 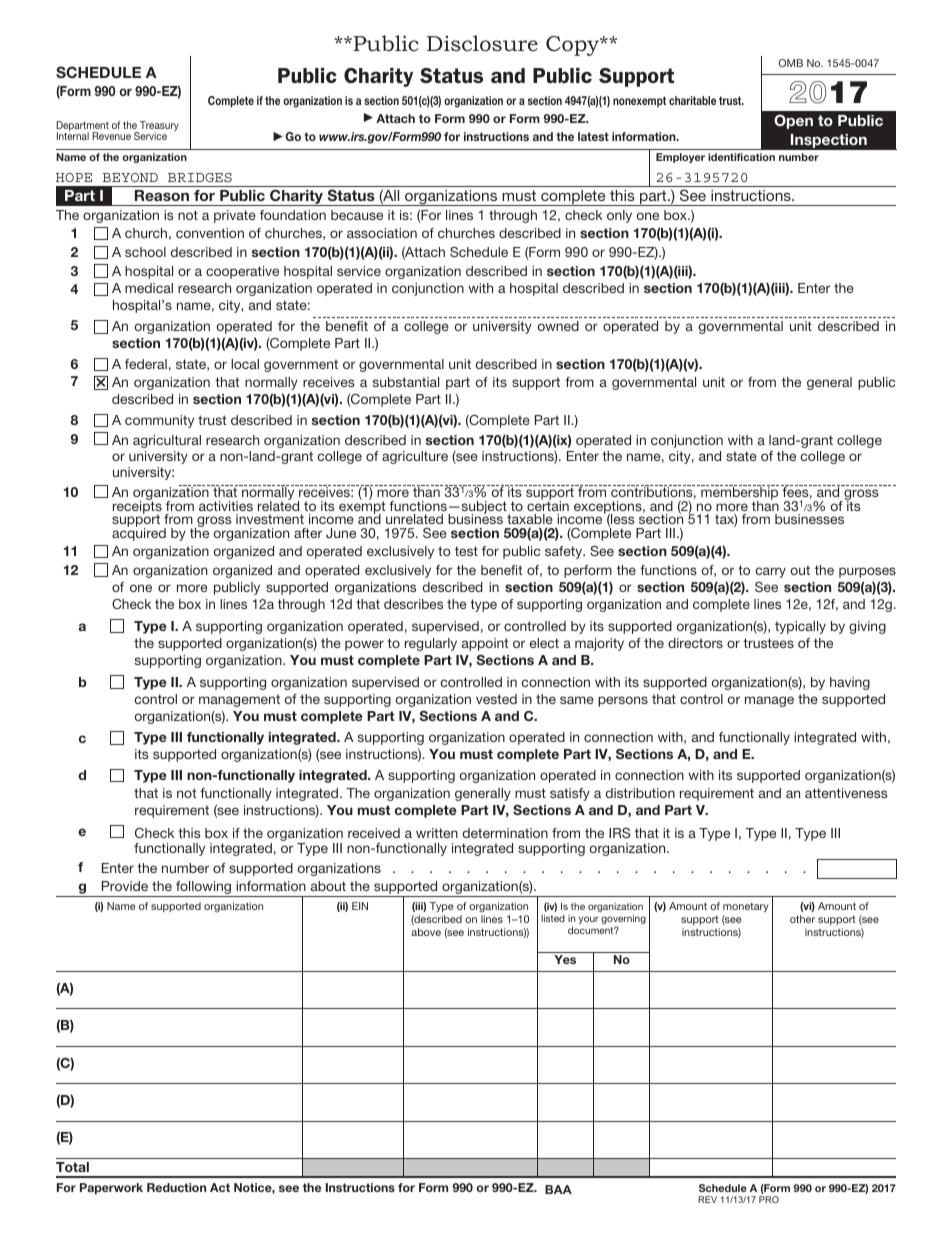 I want to click on attentiveness, so click(x=846, y=793).
